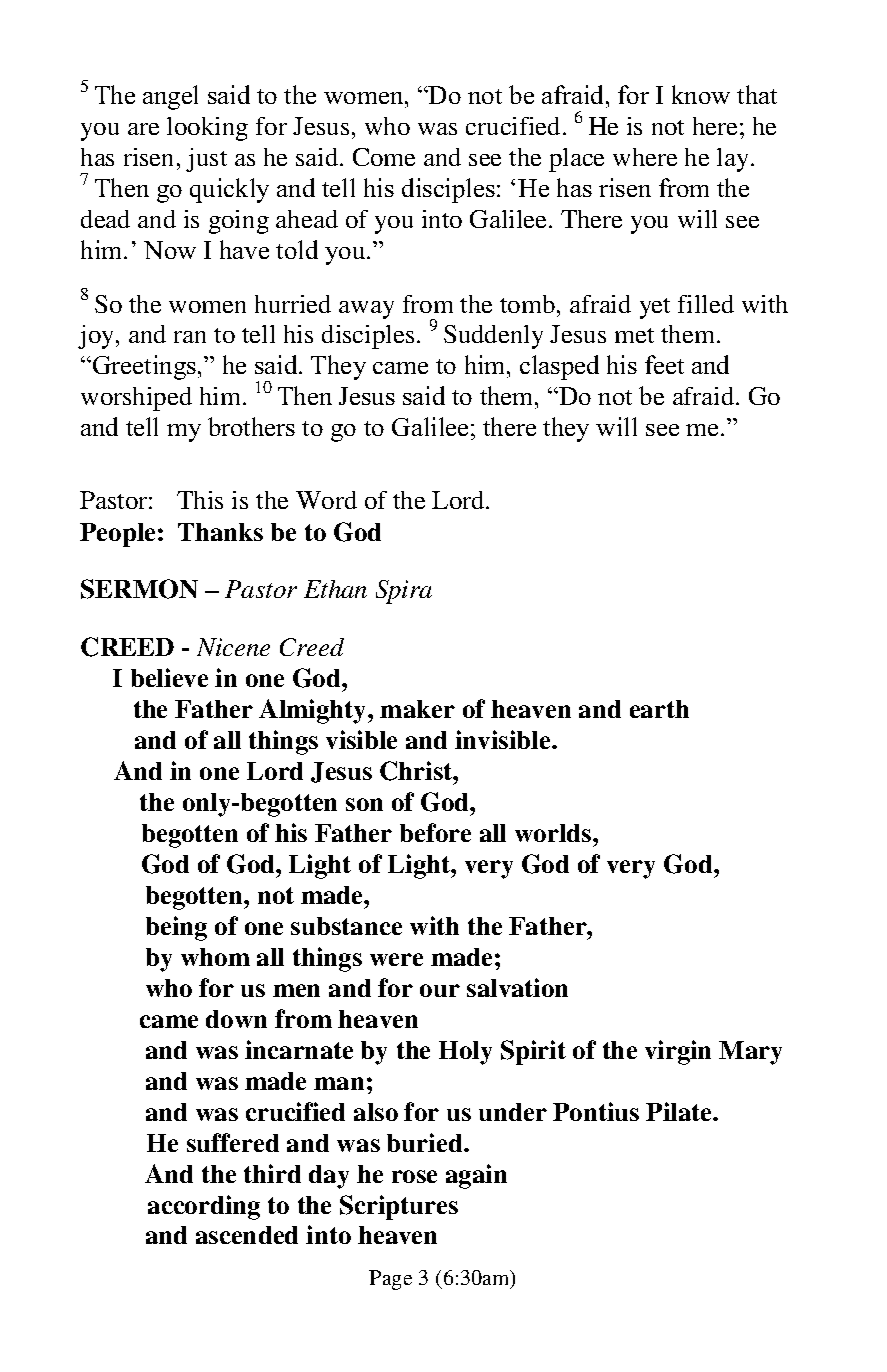 Image resolution: width=887 pixels, height=1372 pixels. What do you see at coordinates (207, 129) in the page?
I see `looking` at bounding box center [207, 129].
